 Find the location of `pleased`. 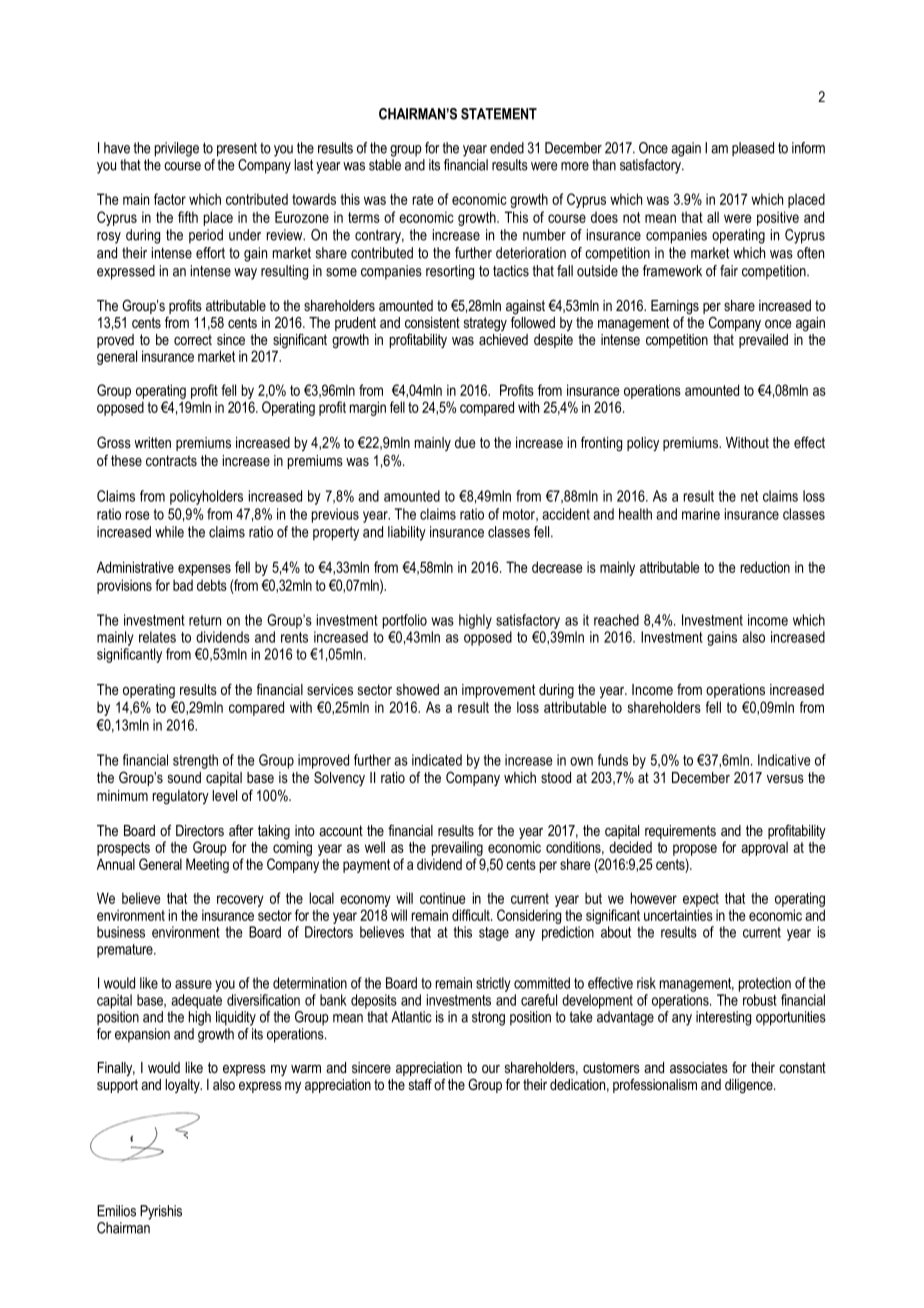

pleased is located at coordinates (753, 149).
